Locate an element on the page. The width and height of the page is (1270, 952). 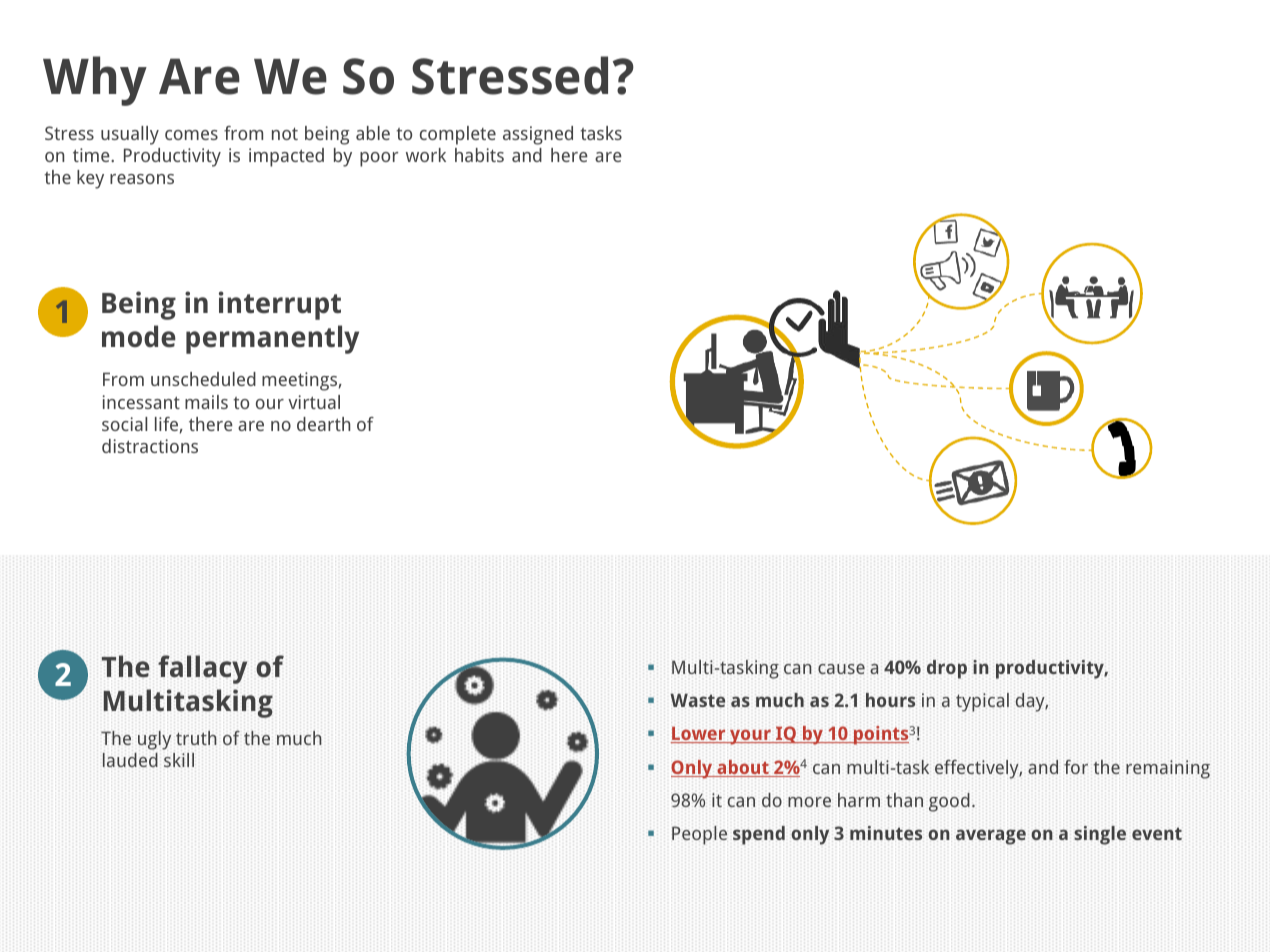
dearth is located at coordinates (323, 424).
